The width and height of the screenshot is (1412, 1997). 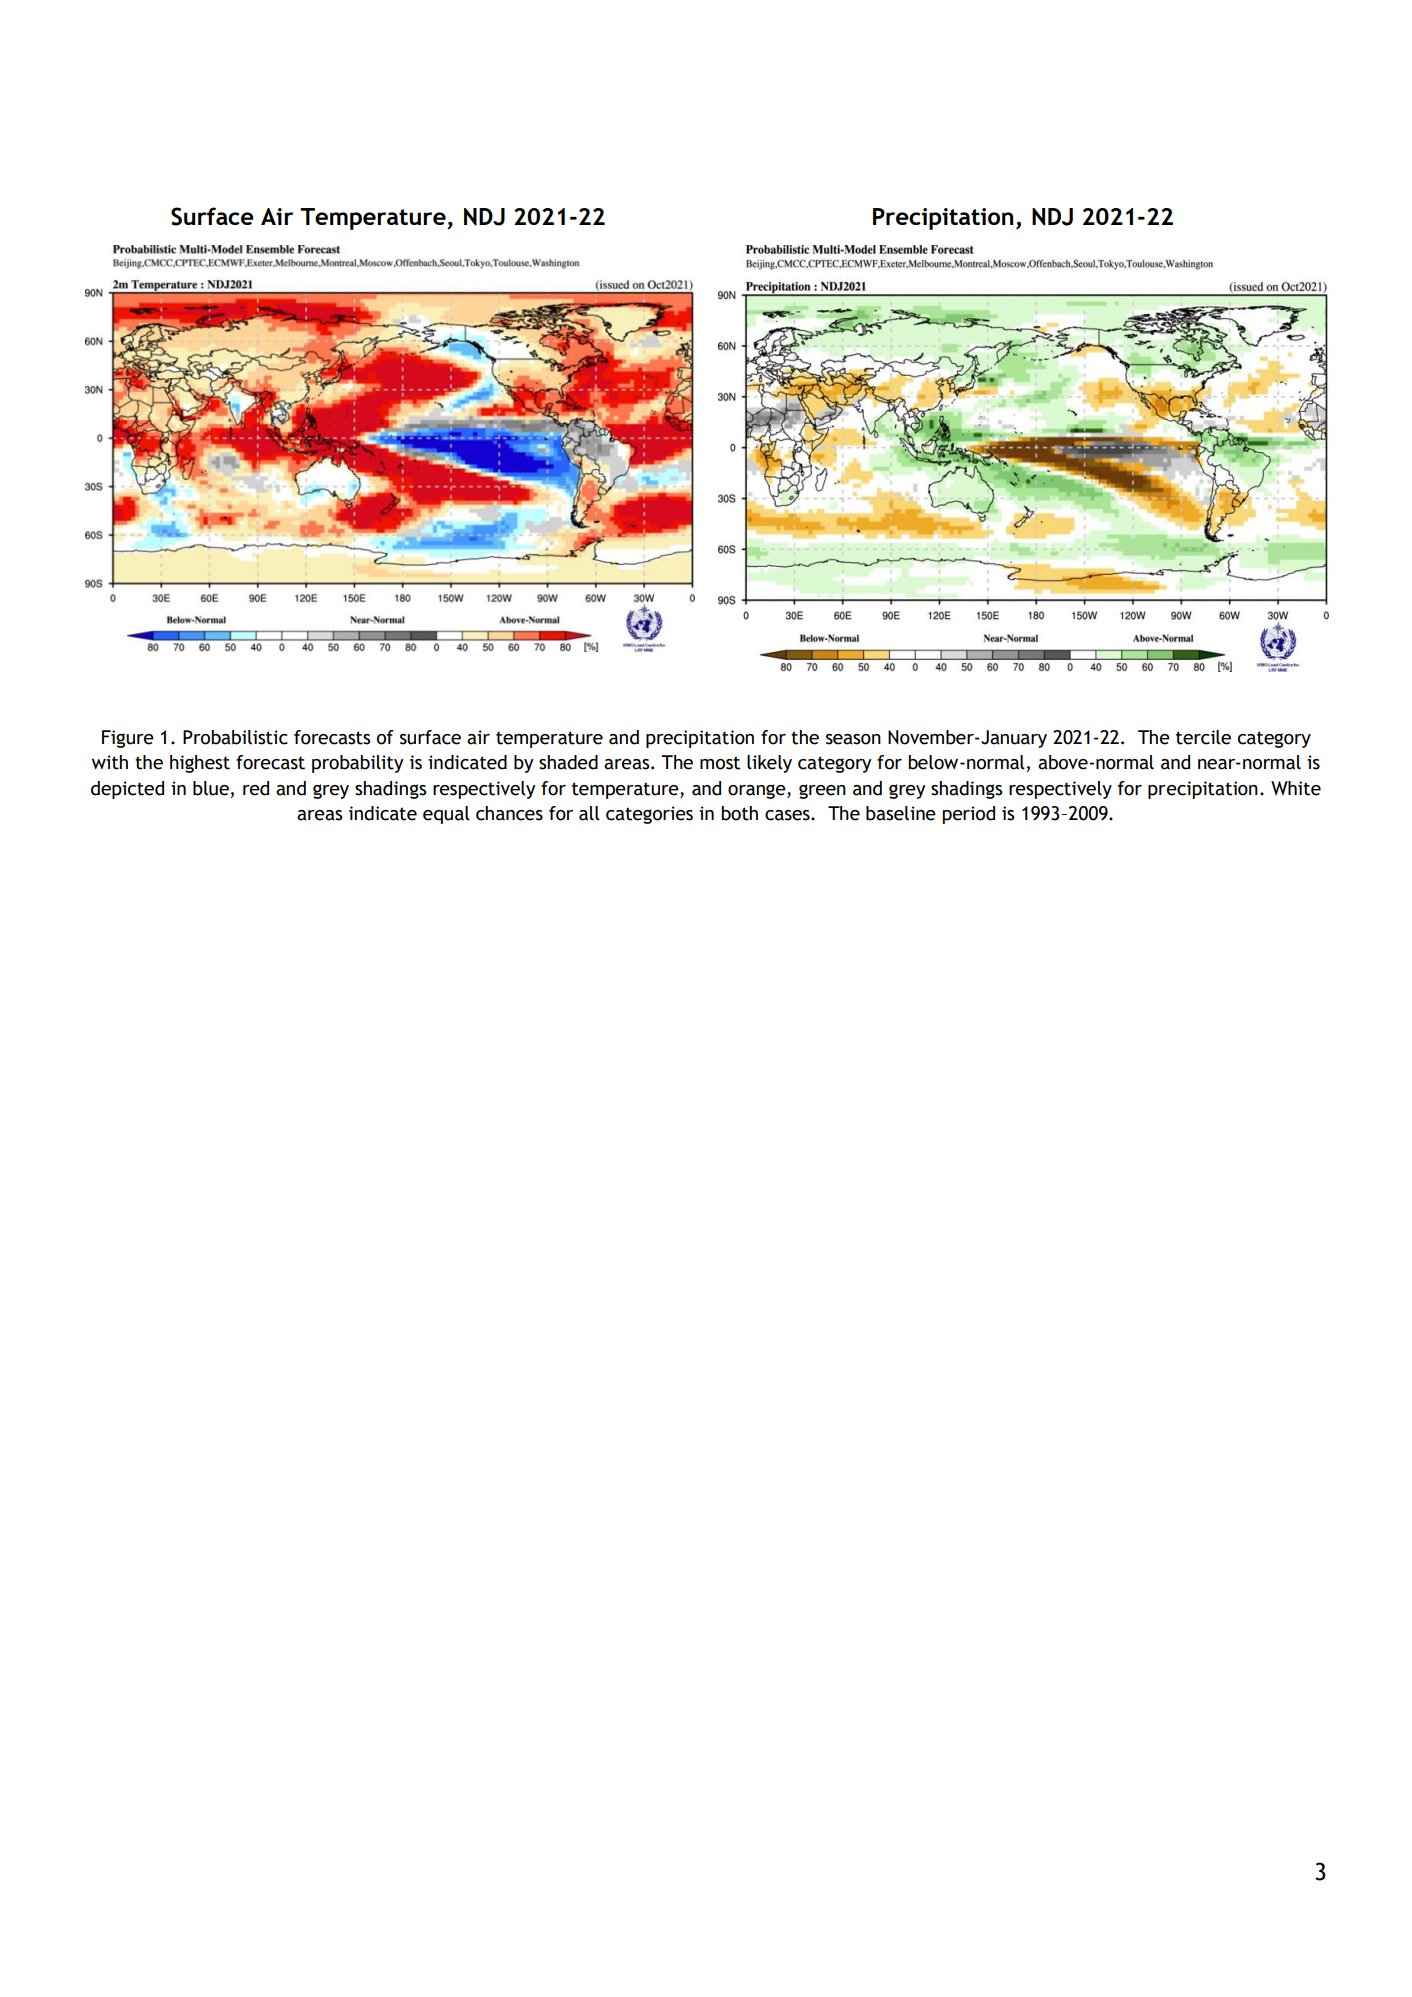 I want to click on Probabilistic, so click(x=235, y=737).
